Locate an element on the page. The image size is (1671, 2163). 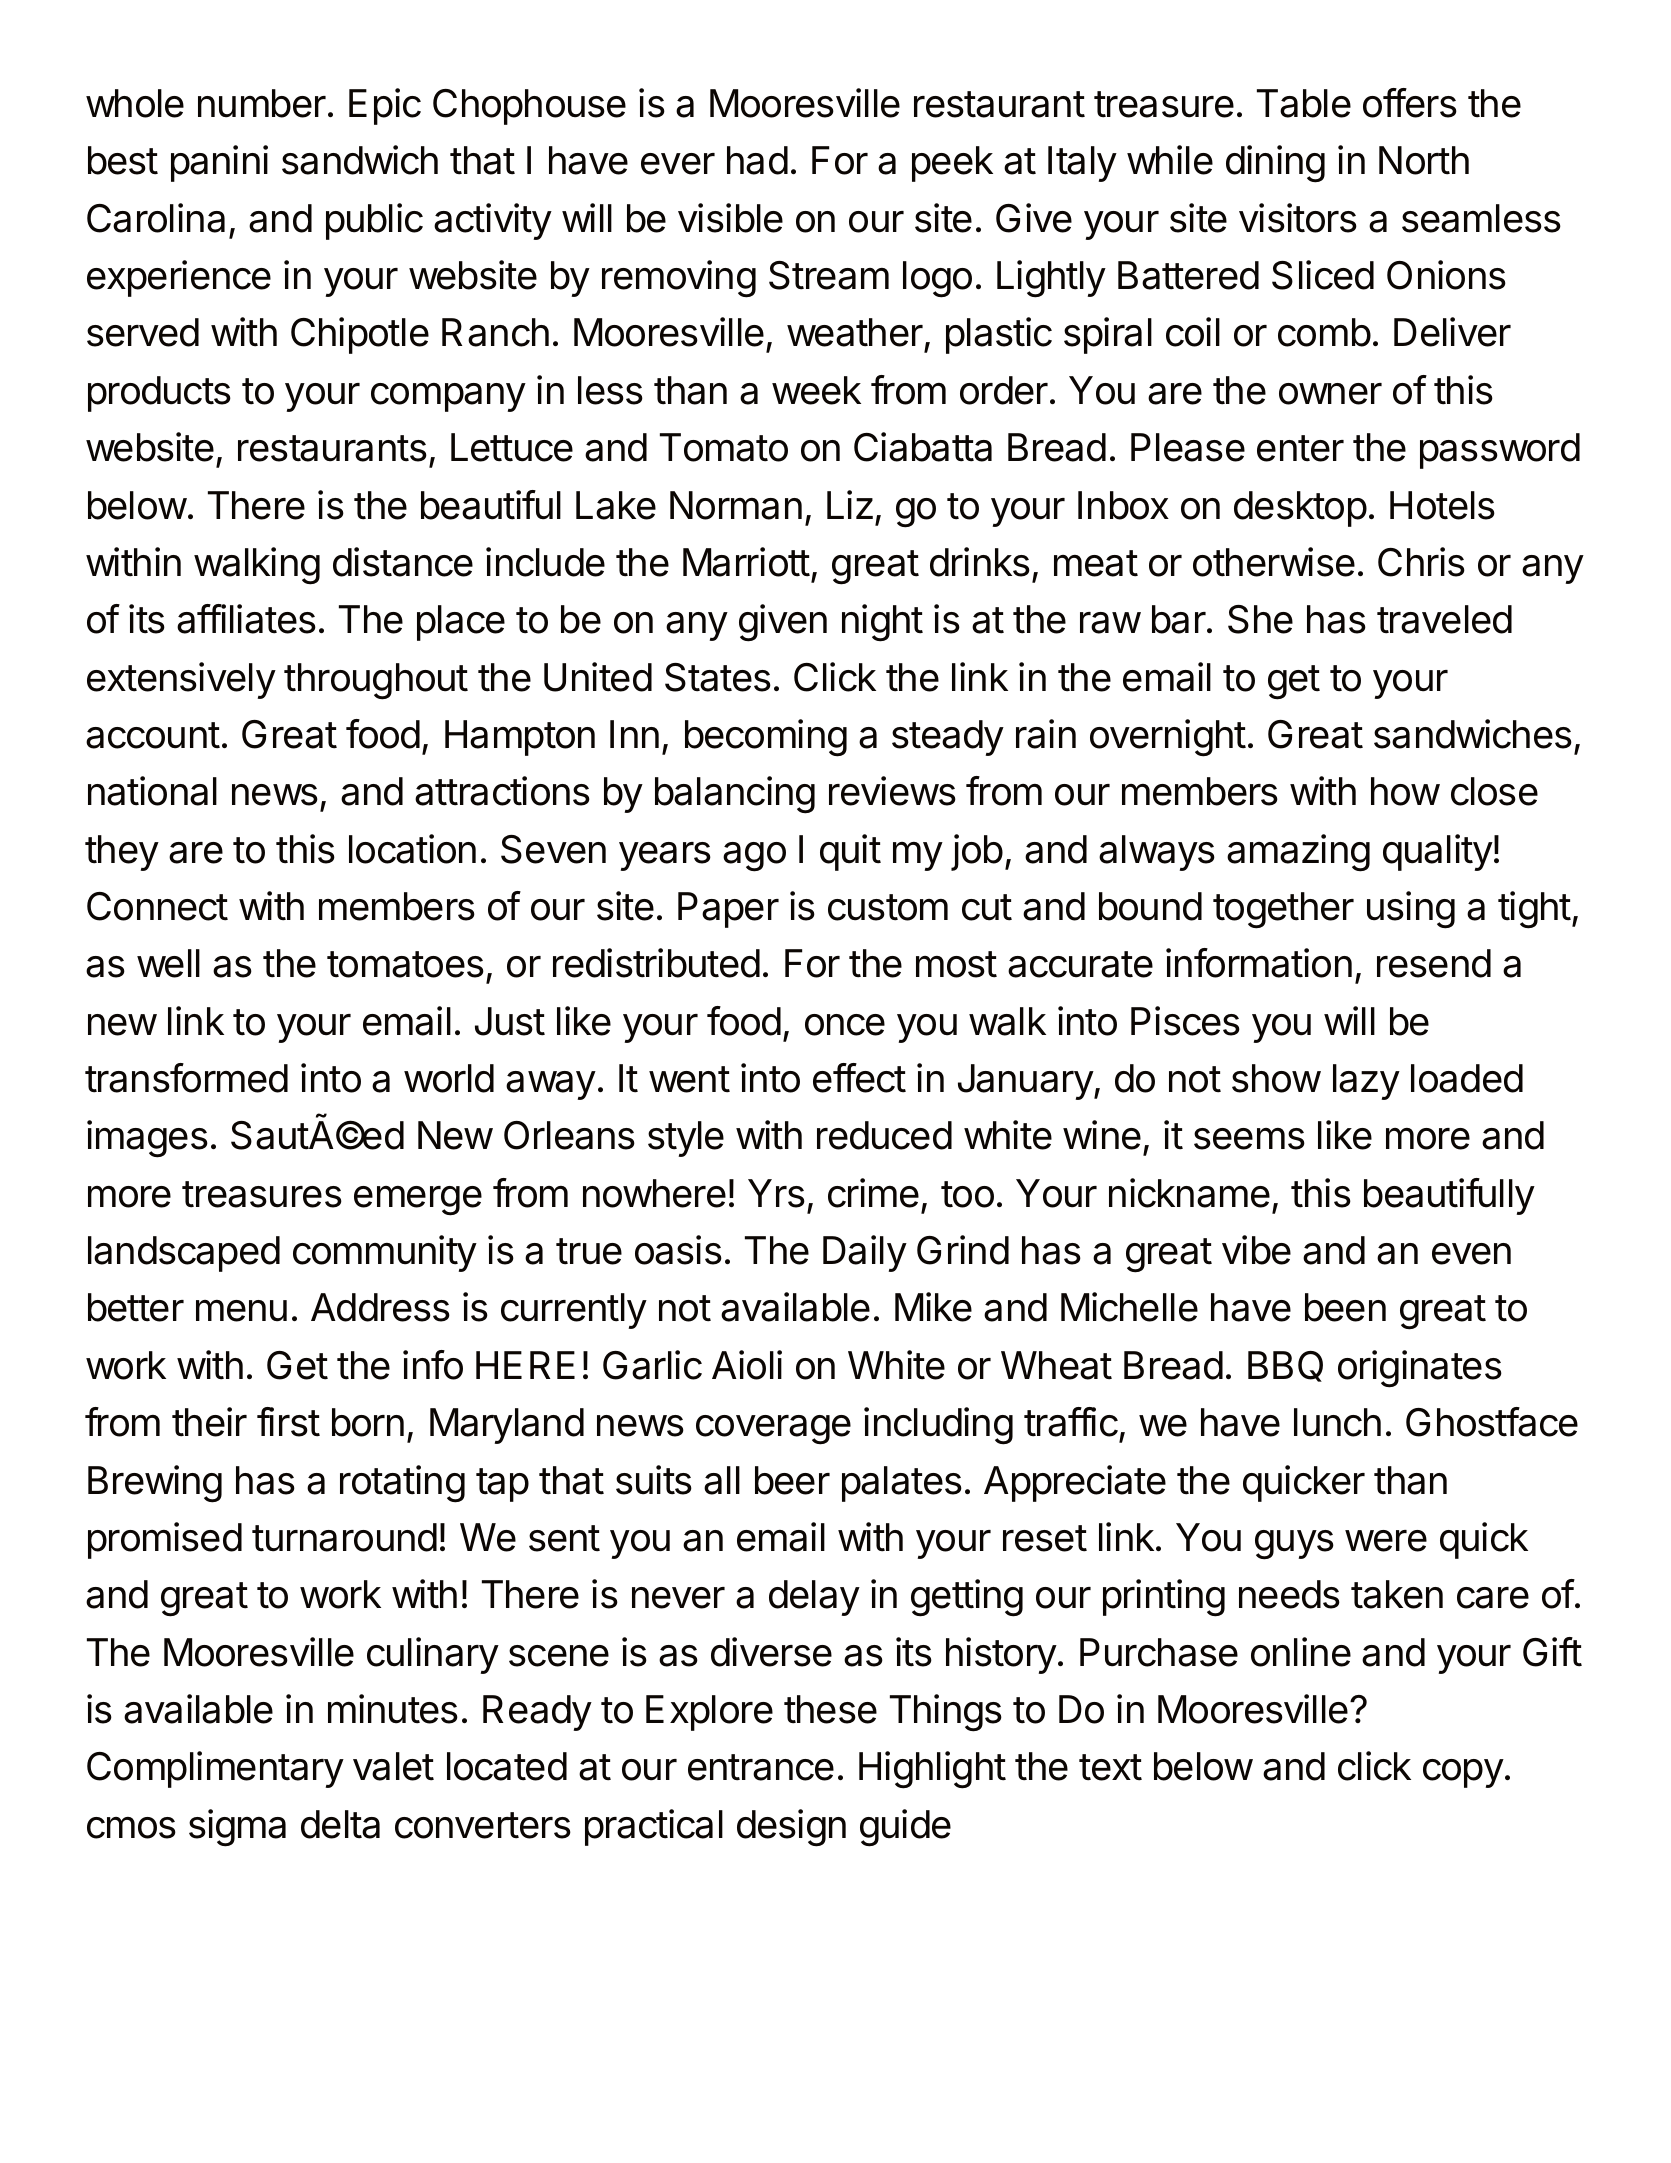
copy is located at coordinates (1463, 1773).
